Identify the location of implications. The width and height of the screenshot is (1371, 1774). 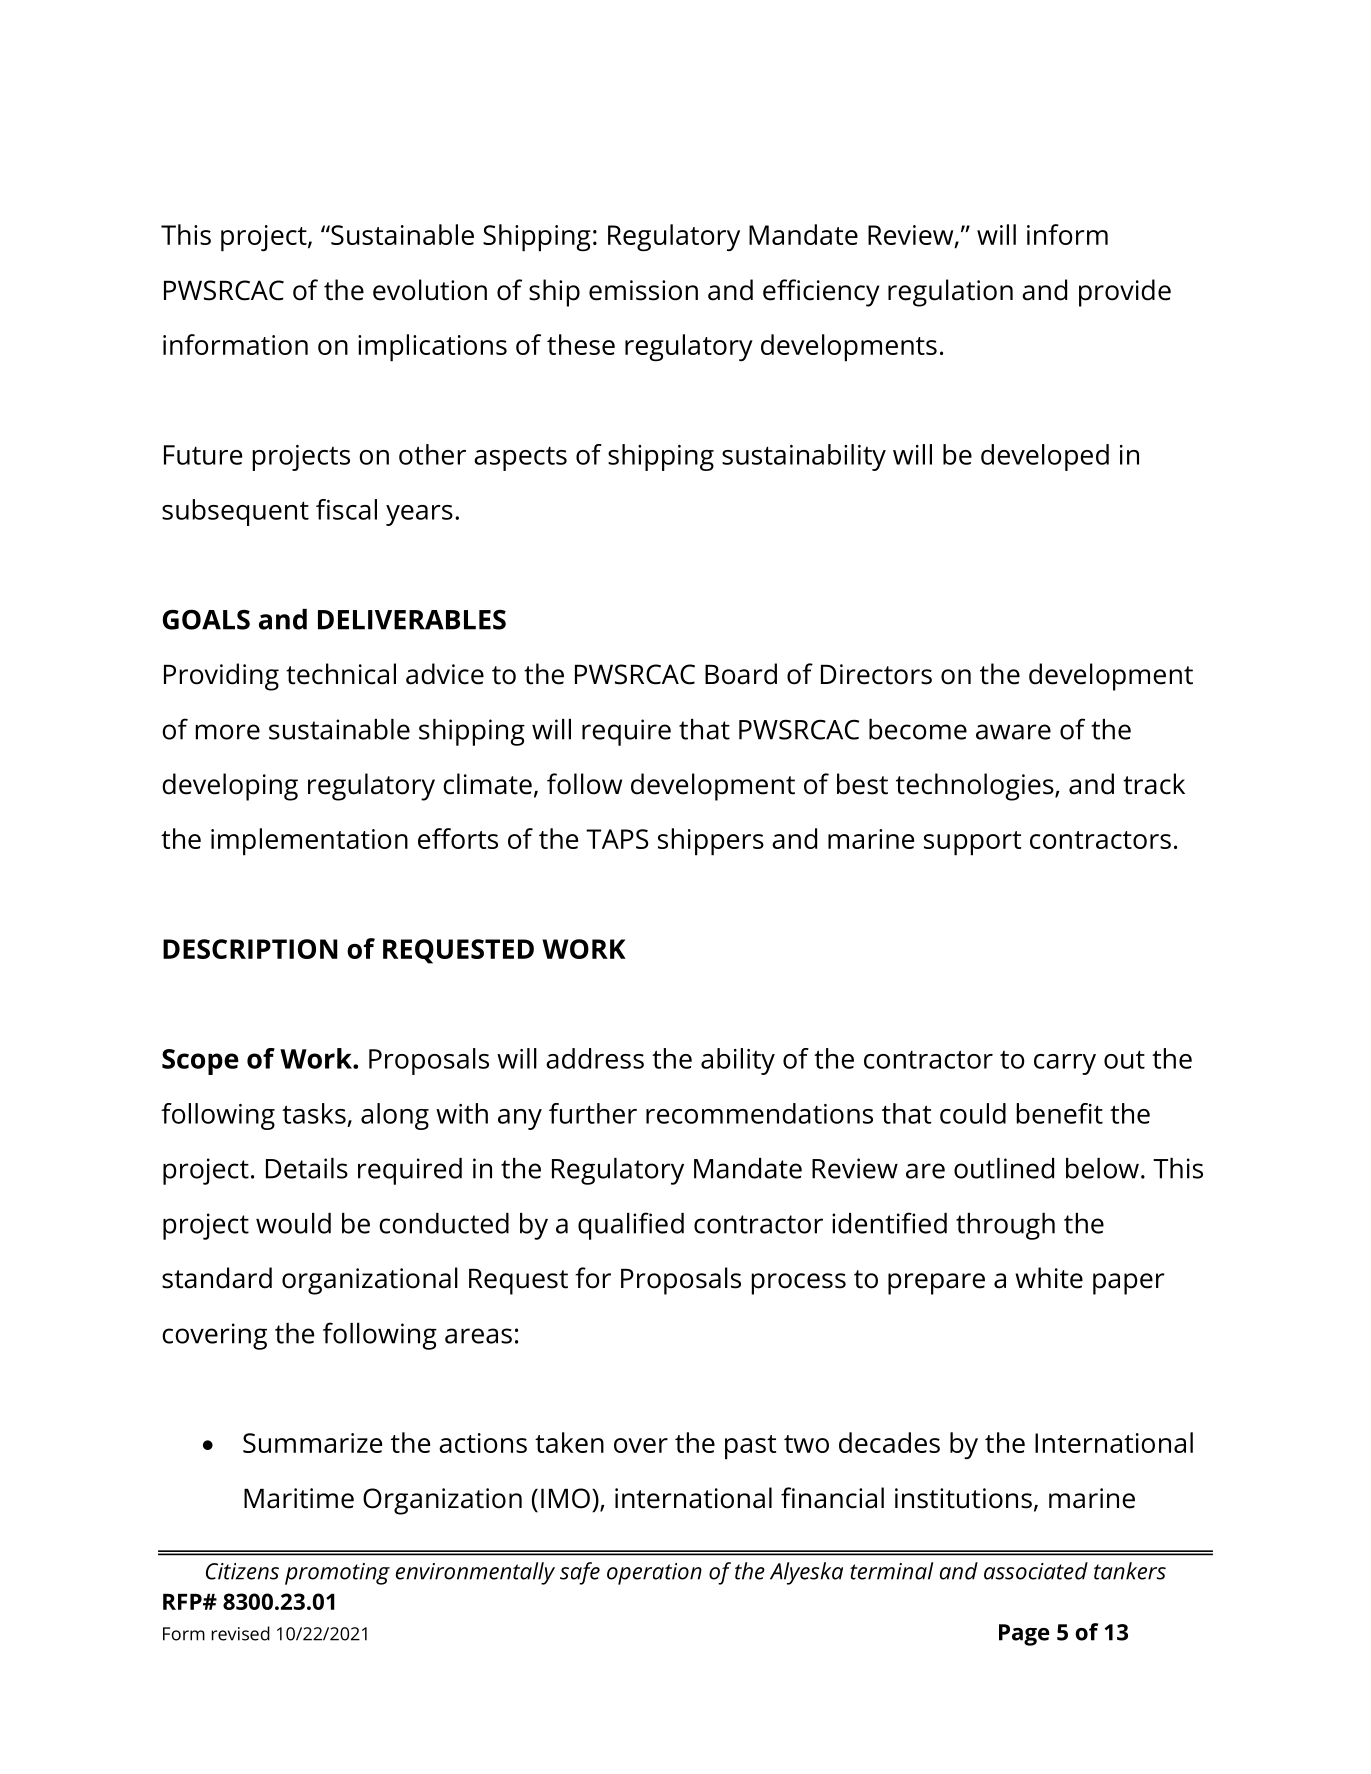
(432, 348).
